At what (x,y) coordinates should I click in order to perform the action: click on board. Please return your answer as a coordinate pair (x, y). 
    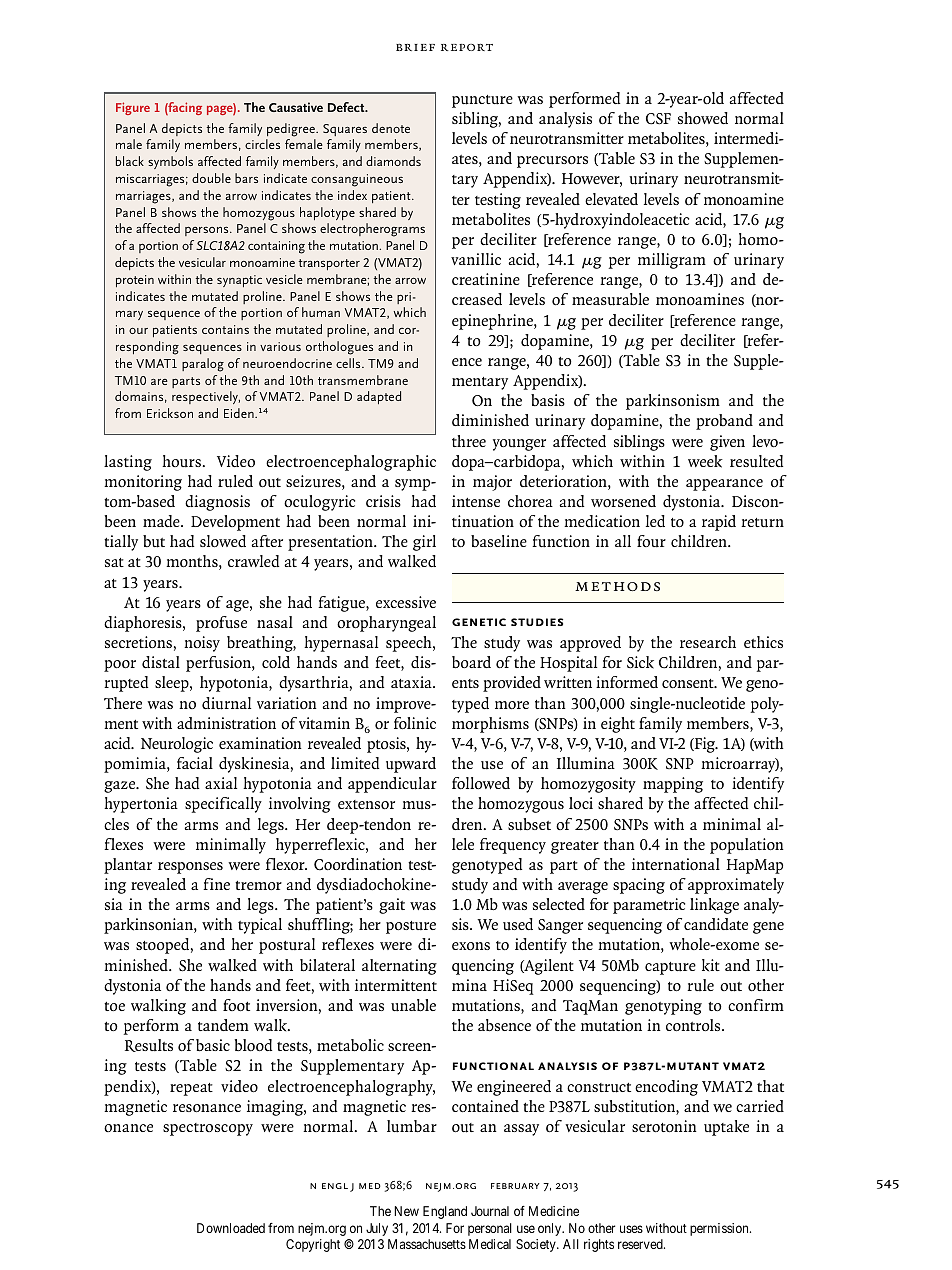
    Looking at the image, I should click on (471, 662).
